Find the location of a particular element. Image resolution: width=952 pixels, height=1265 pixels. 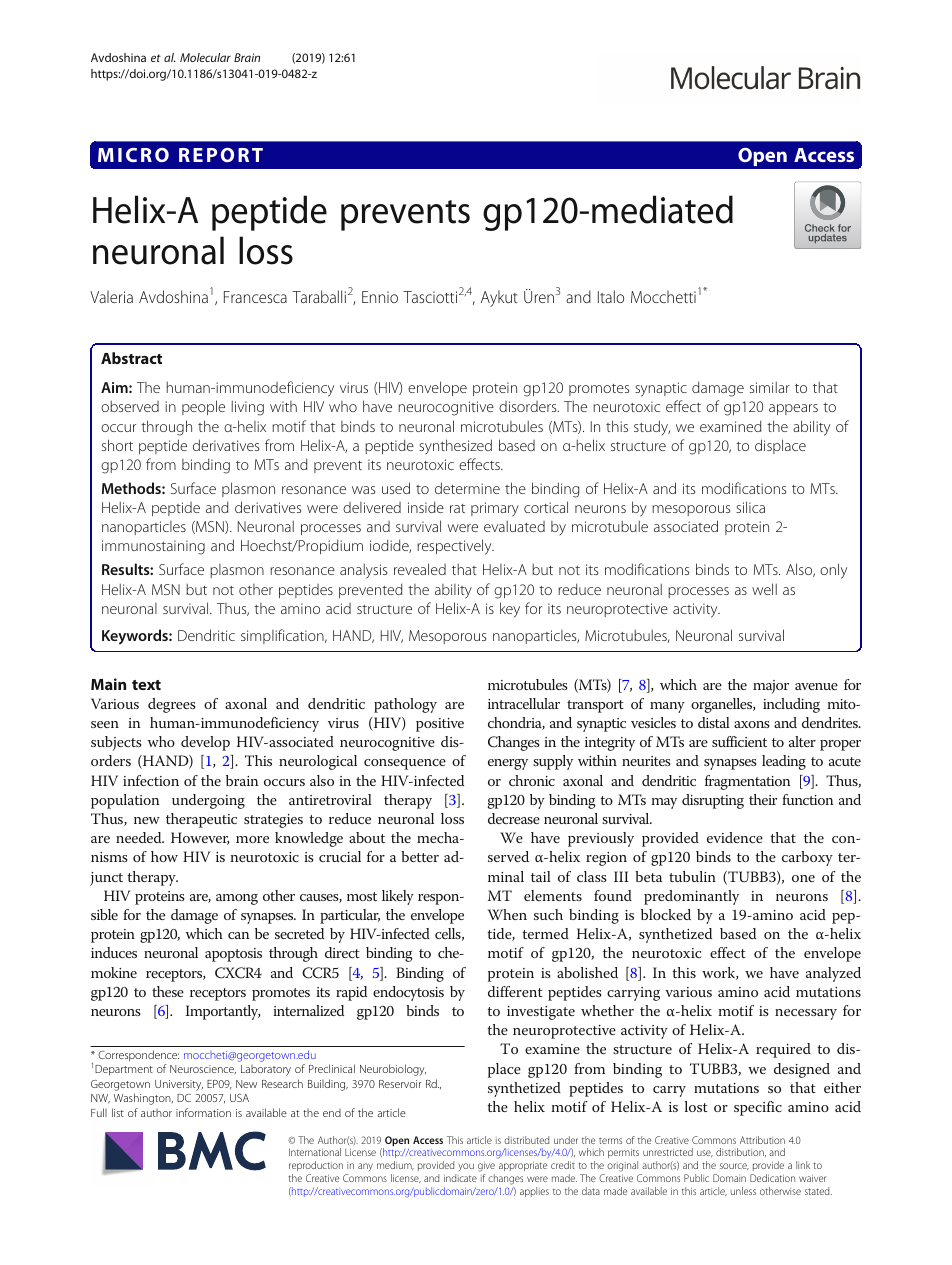

Italo is located at coordinates (611, 296).
